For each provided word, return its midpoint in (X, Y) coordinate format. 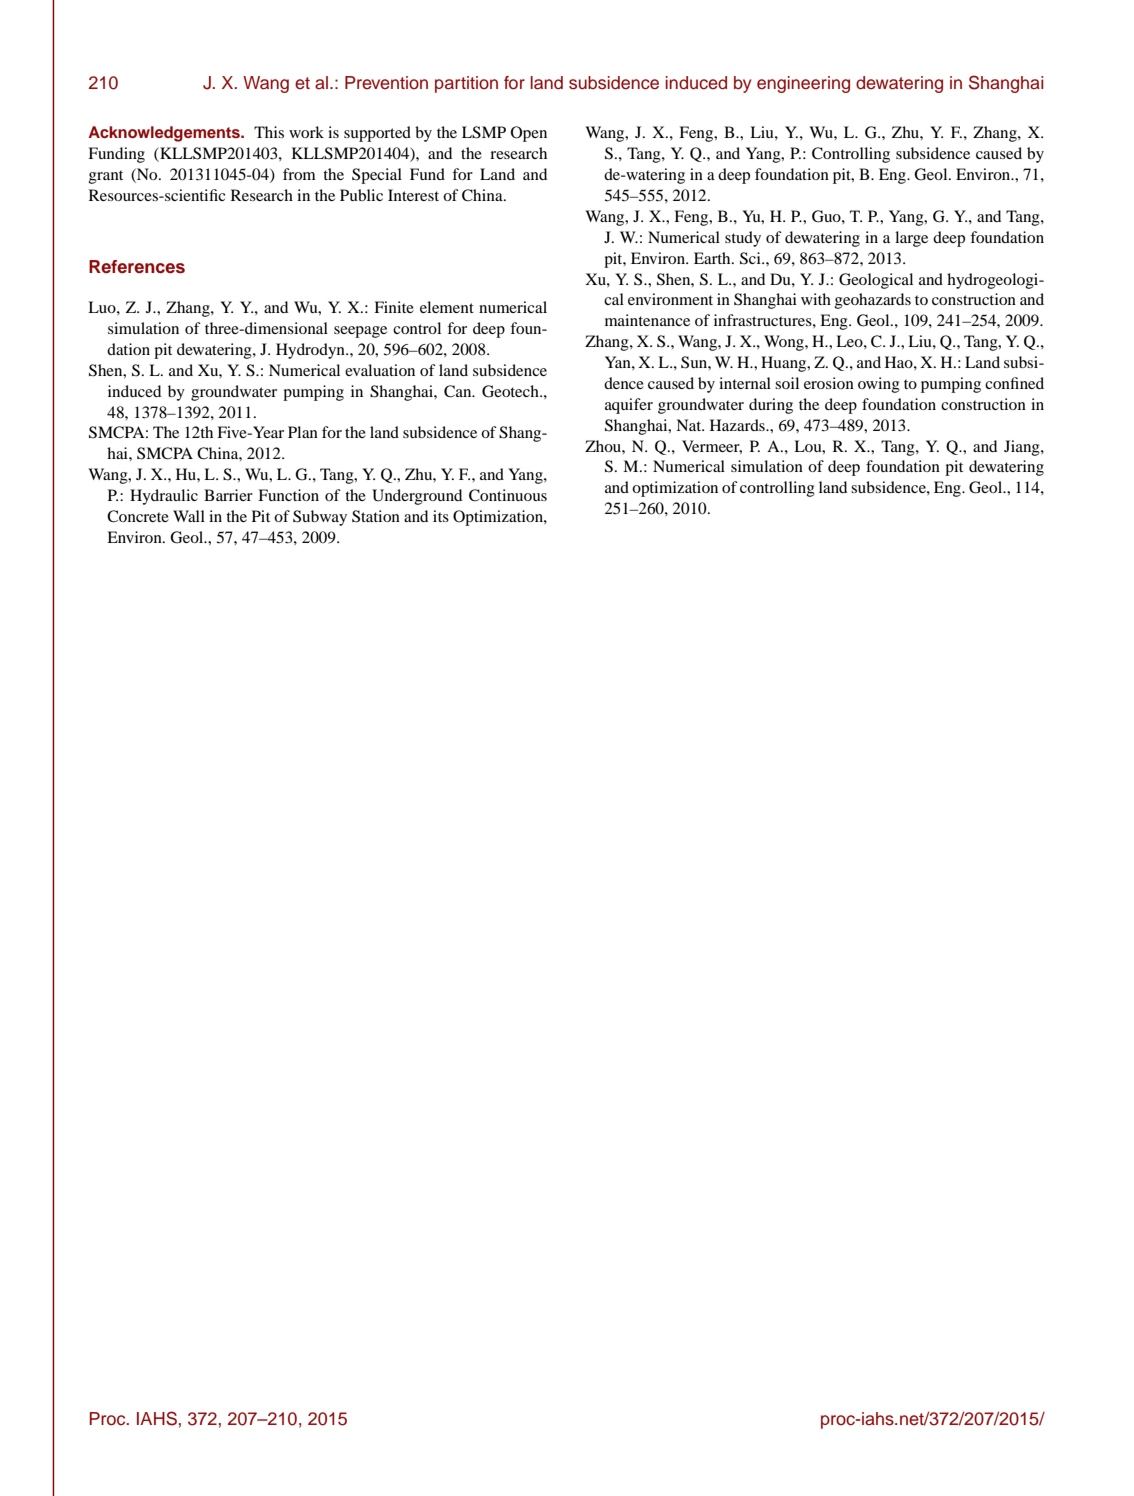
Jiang (1023, 448)
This (269, 132)
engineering (803, 84)
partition (466, 84)
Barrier (228, 495)
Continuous (508, 495)
